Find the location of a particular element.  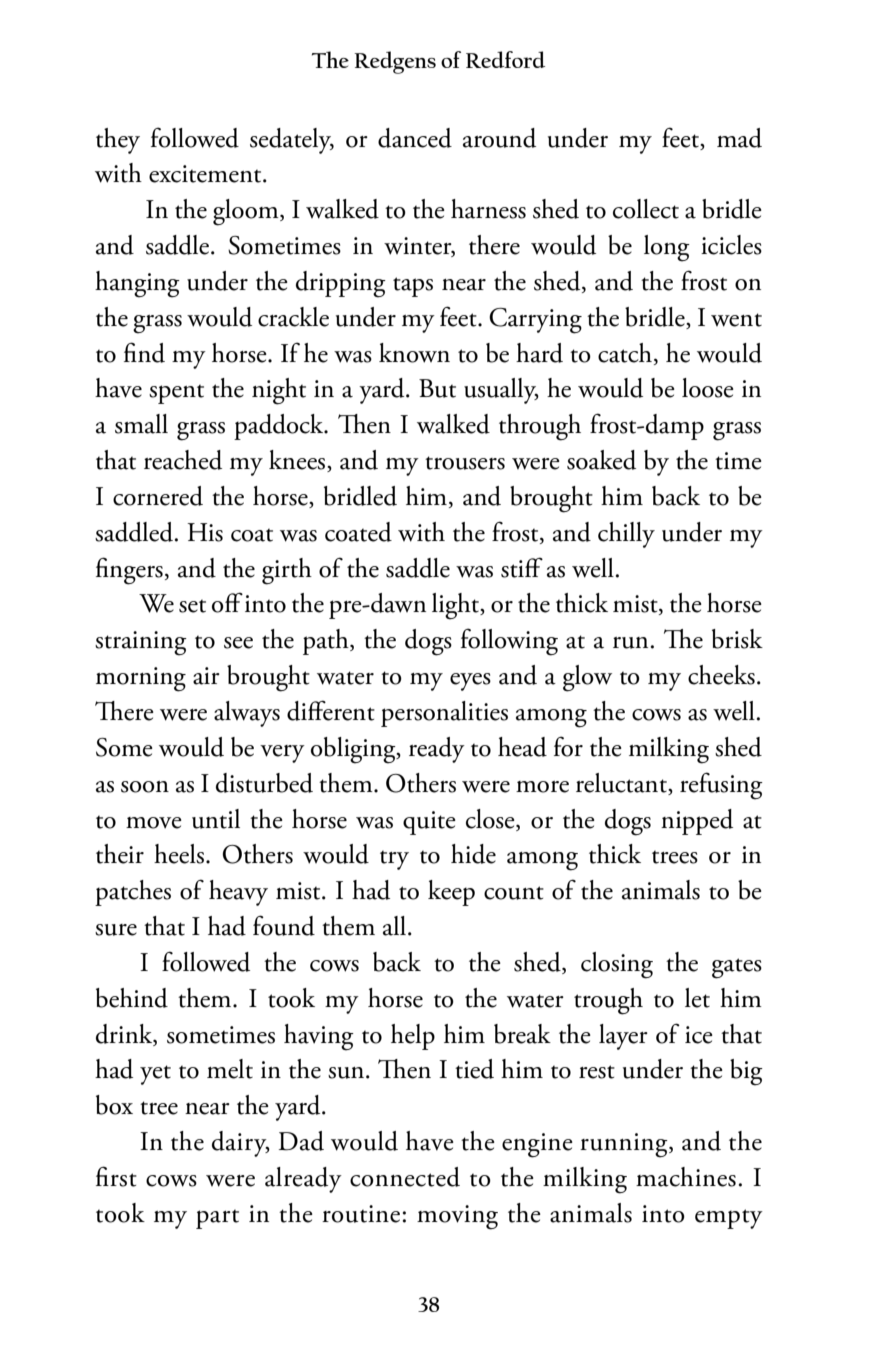

closing is located at coordinates (617, 965).
